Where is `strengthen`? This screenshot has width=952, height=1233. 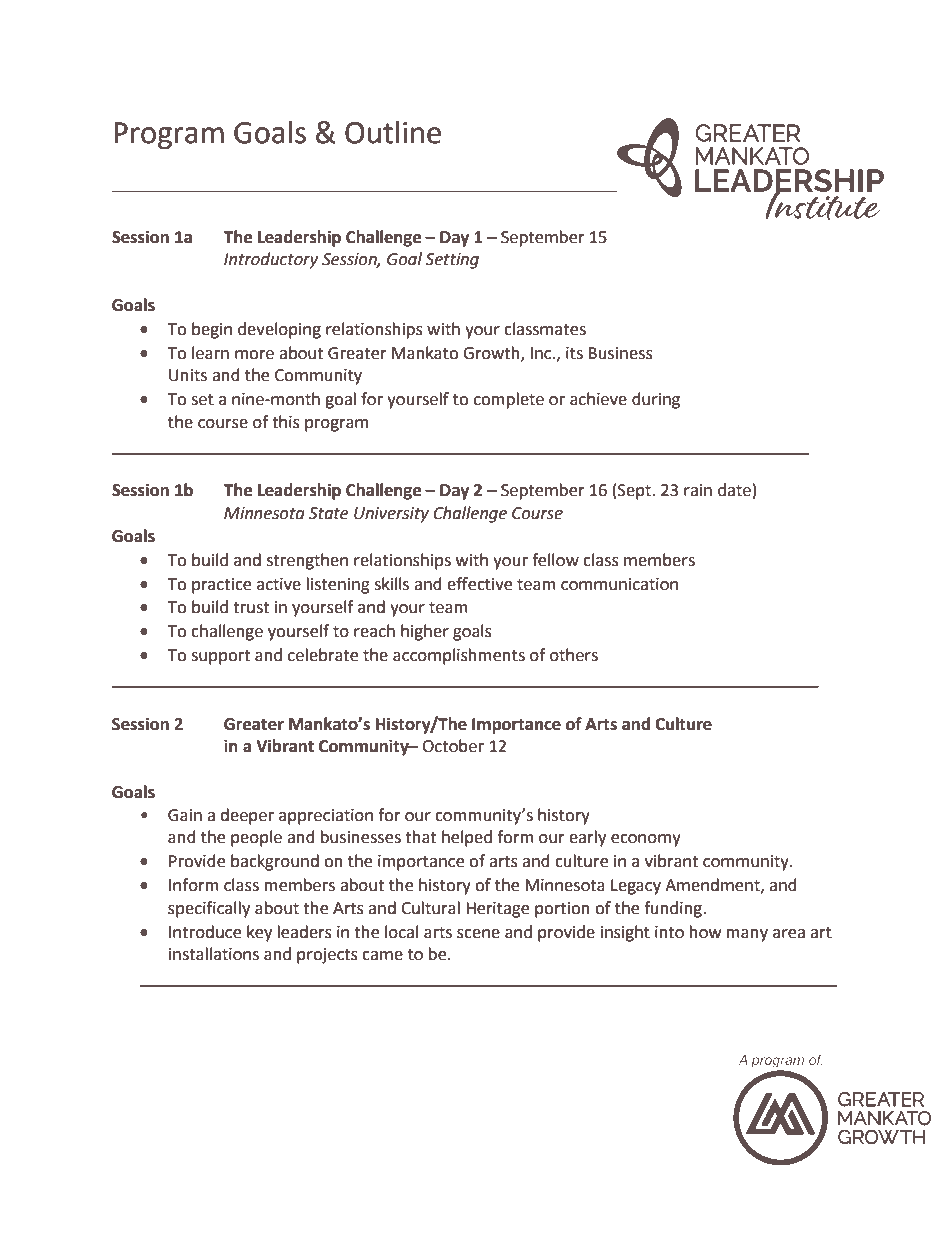
strengthen is located at coordinates (307, 561).
